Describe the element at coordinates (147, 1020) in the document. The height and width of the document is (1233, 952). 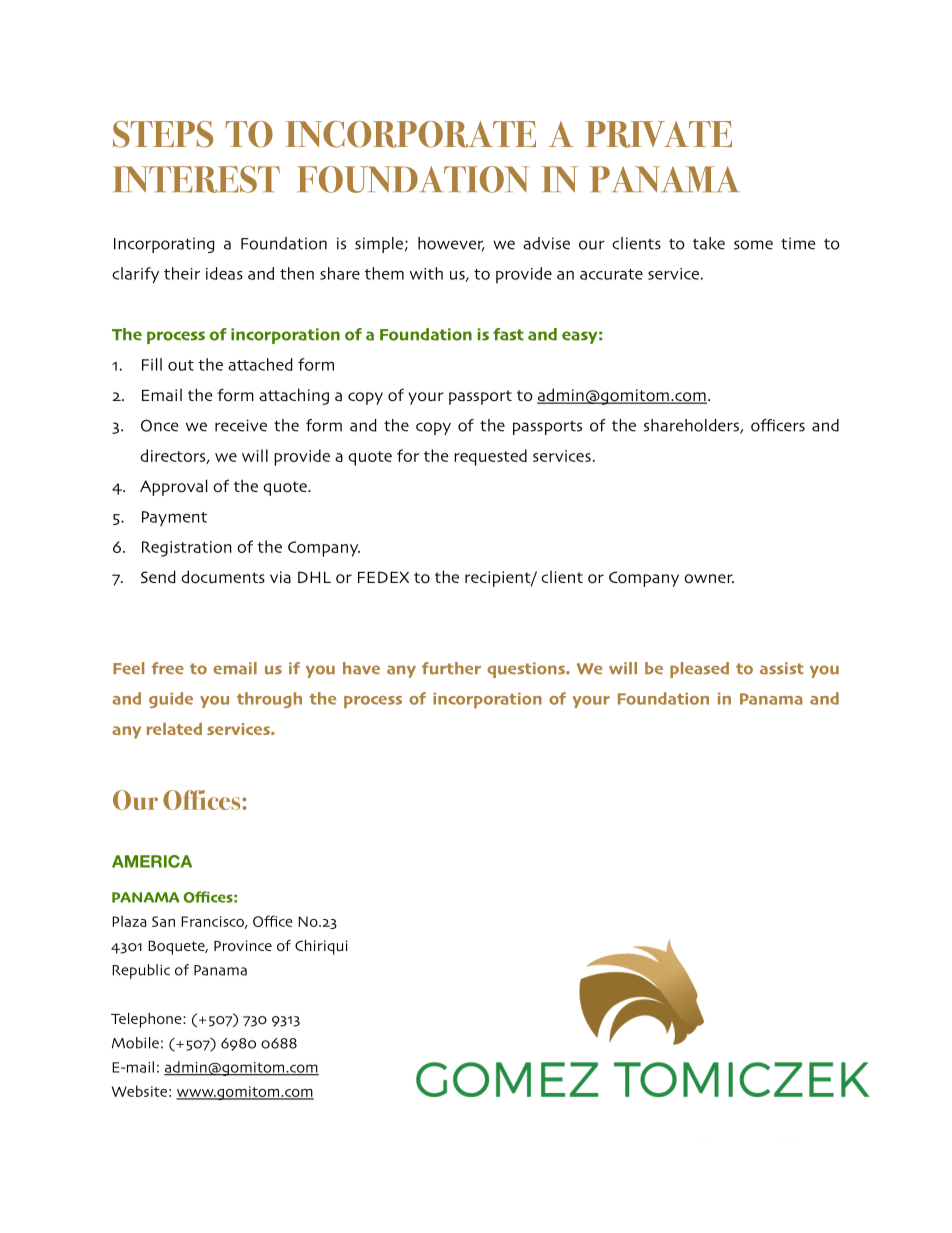
I see `Telephone` at that location.
